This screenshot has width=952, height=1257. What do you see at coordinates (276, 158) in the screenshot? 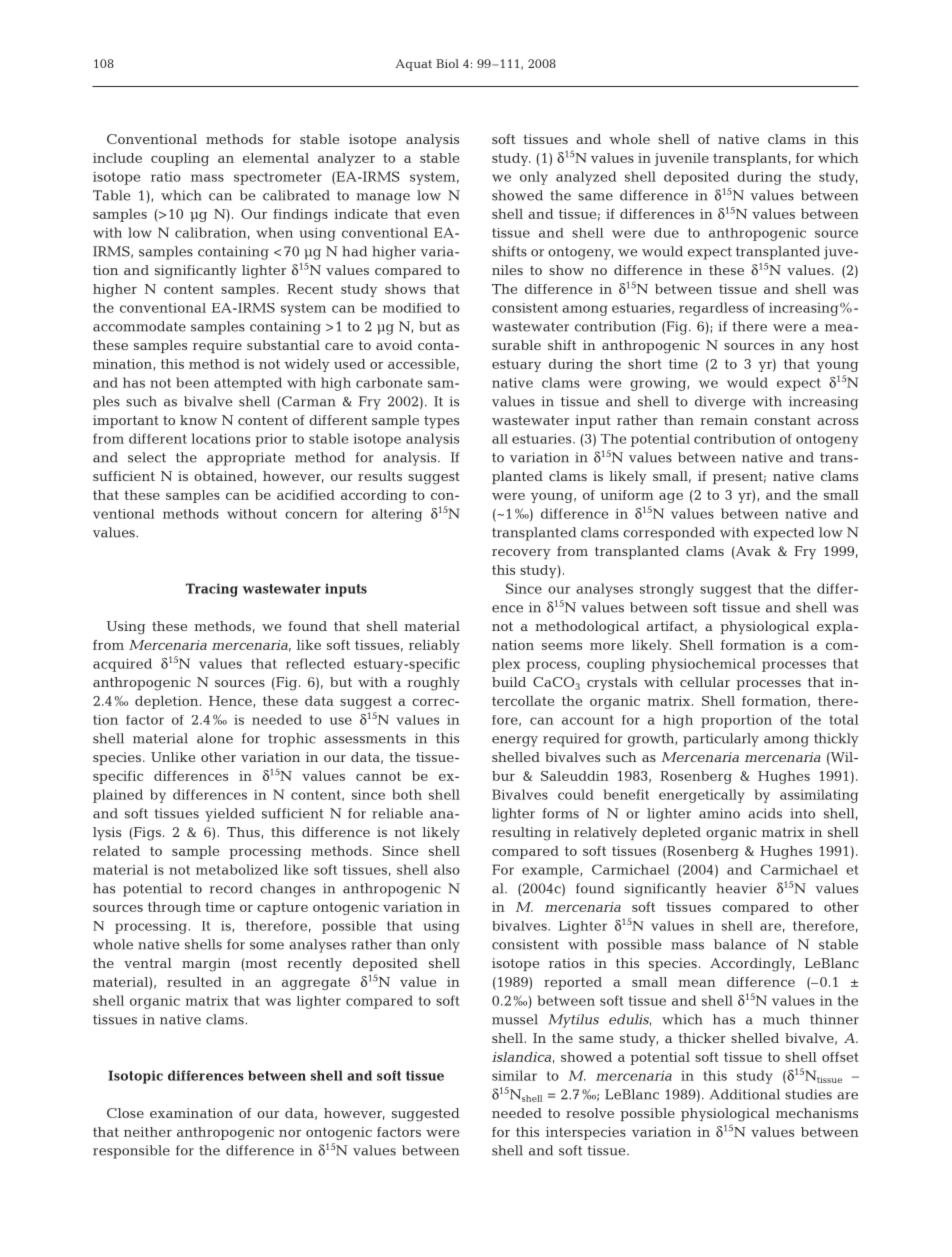
I see `elemental` at bounding box center [276, 158].
